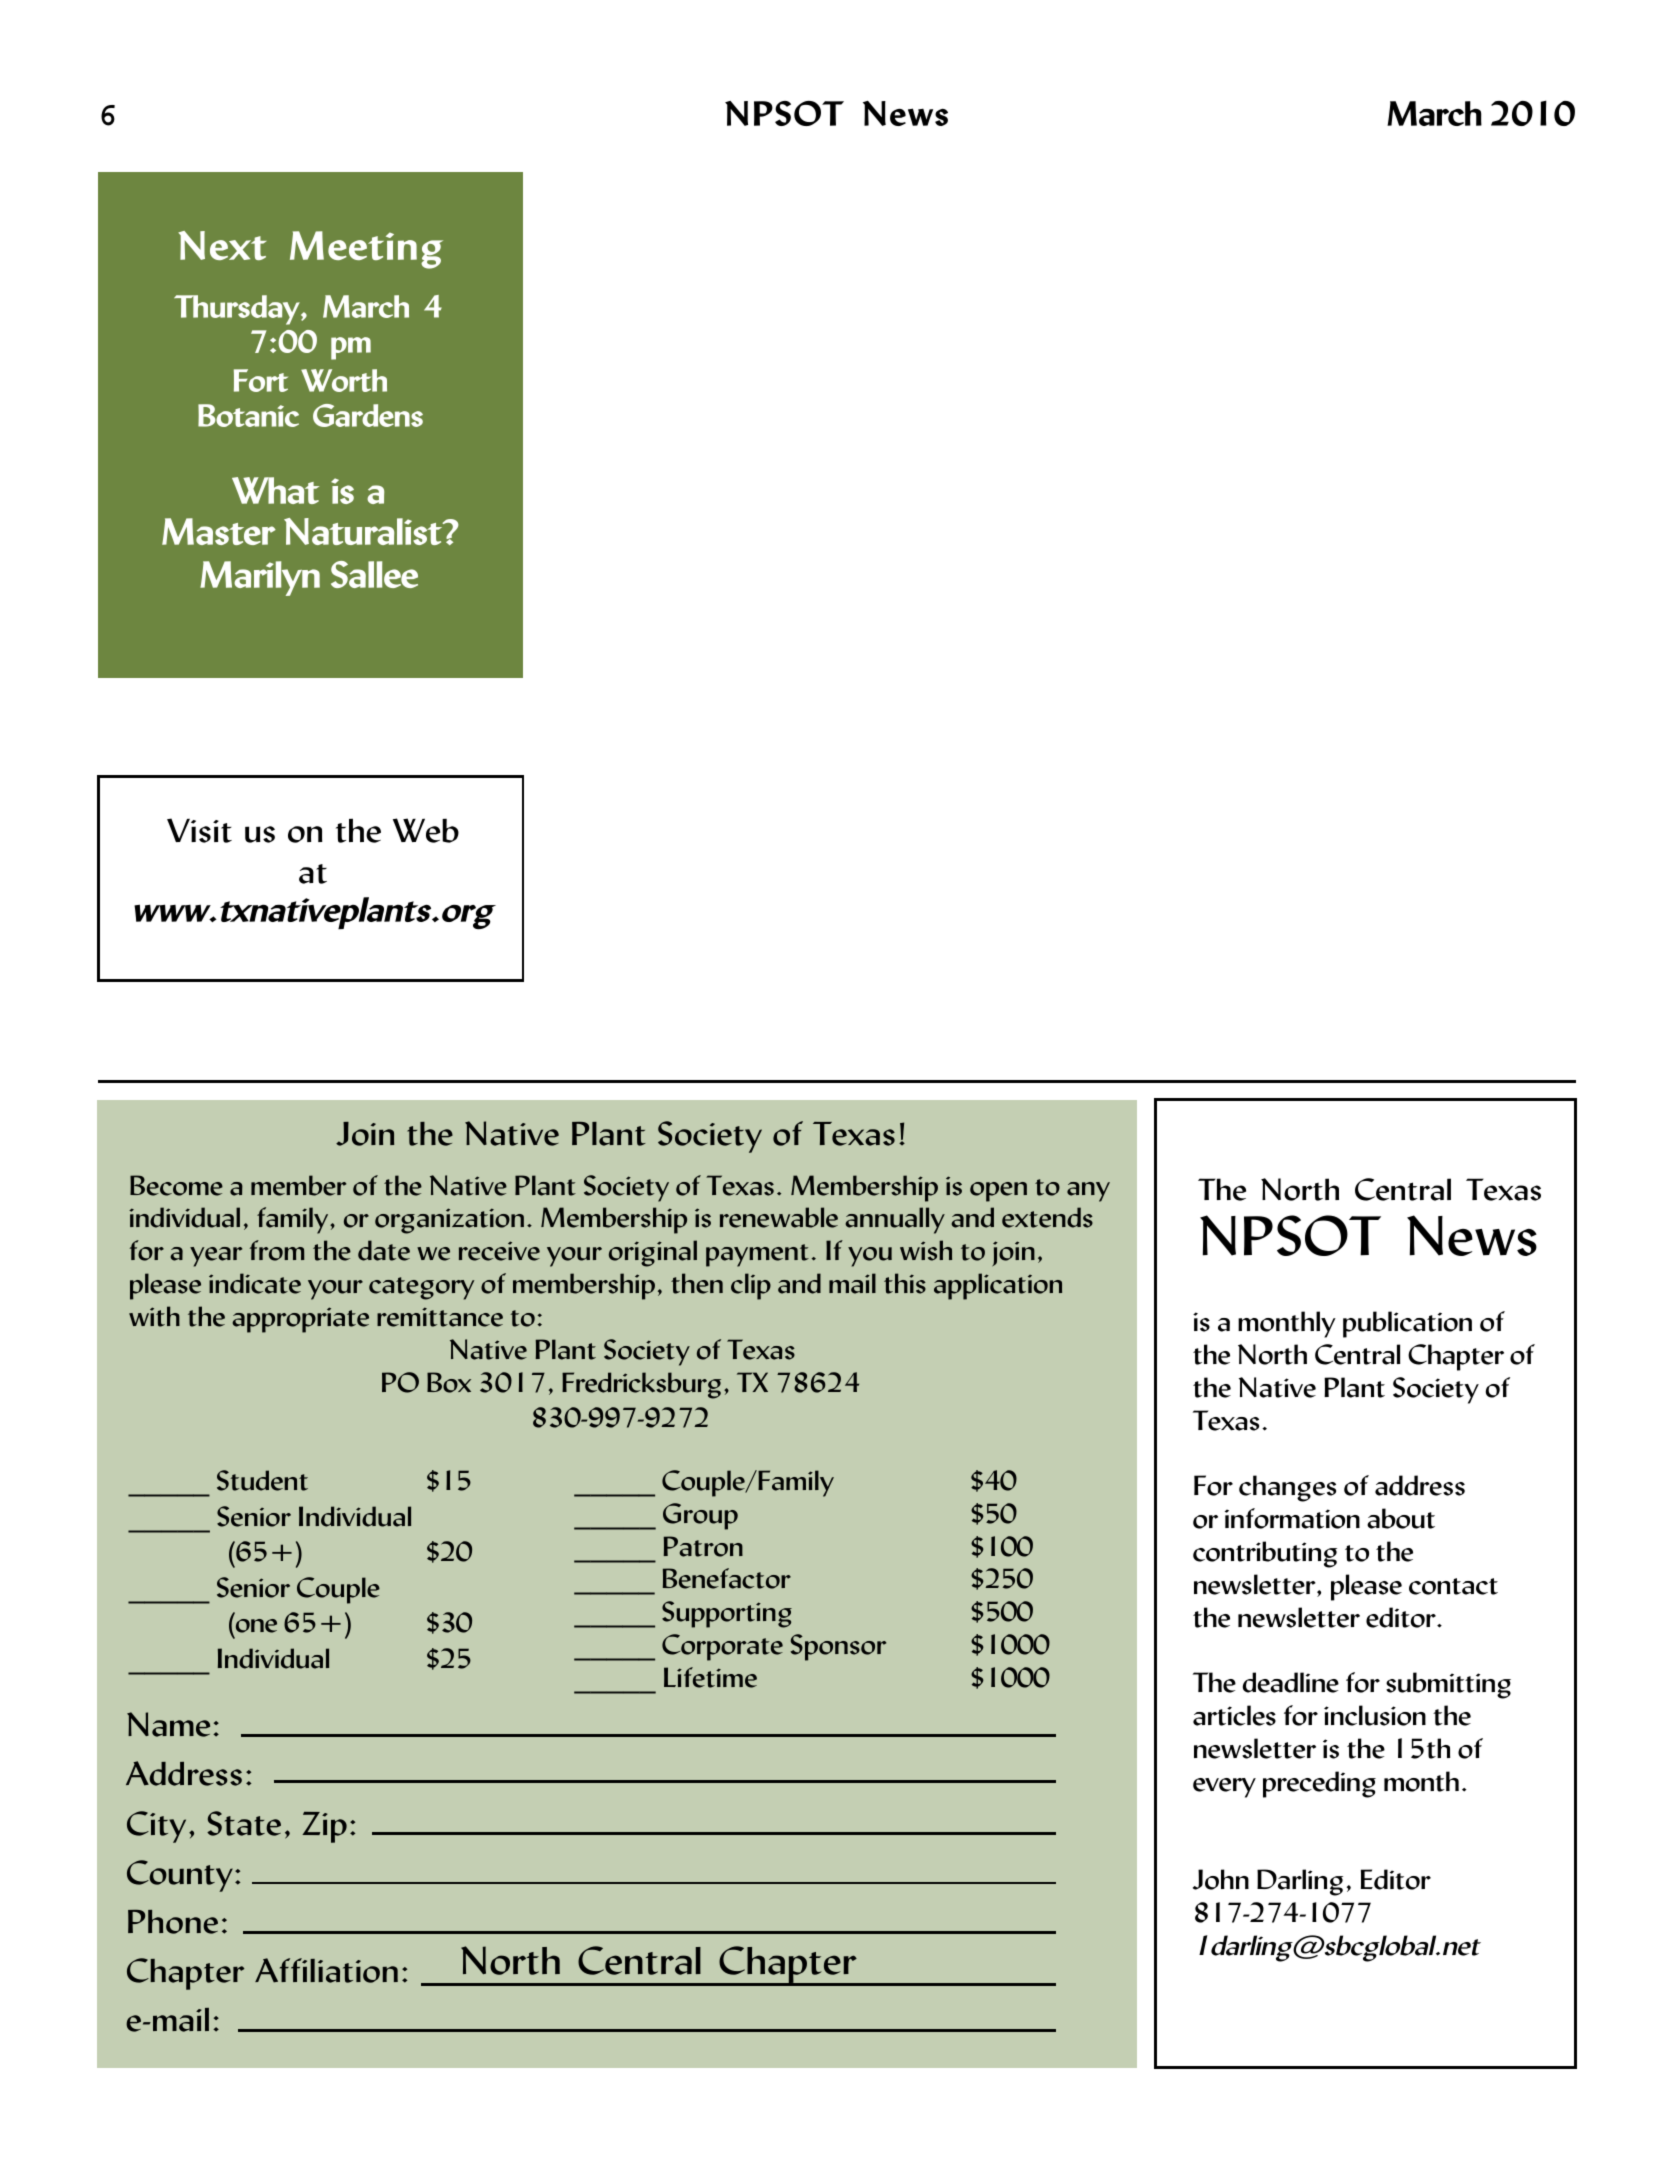  What do you see at coordinates (426, 830) in the screenshot?
I see `Web` at bounding box center [426, 830].
